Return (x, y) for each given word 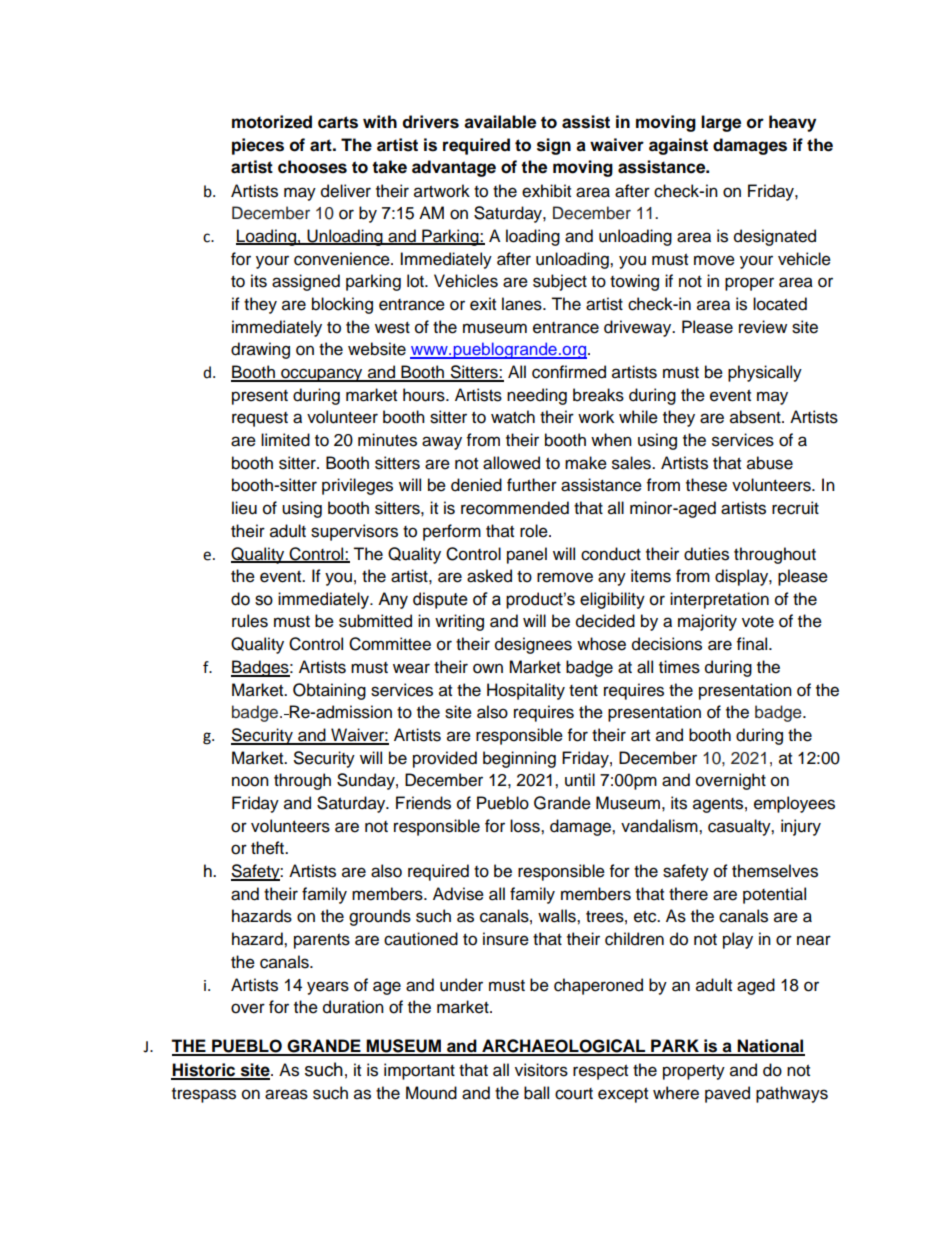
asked (489, 576)
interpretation (719, 600)
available (500, 122)
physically (765, 373)
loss (526, 826)
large (721, 123)
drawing (260, 350)
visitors (541, 1070)
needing (537, 396)
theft (269, 848)
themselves (775, 871)
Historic (204, 1071)
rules (250, 621)
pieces (258, 146)
